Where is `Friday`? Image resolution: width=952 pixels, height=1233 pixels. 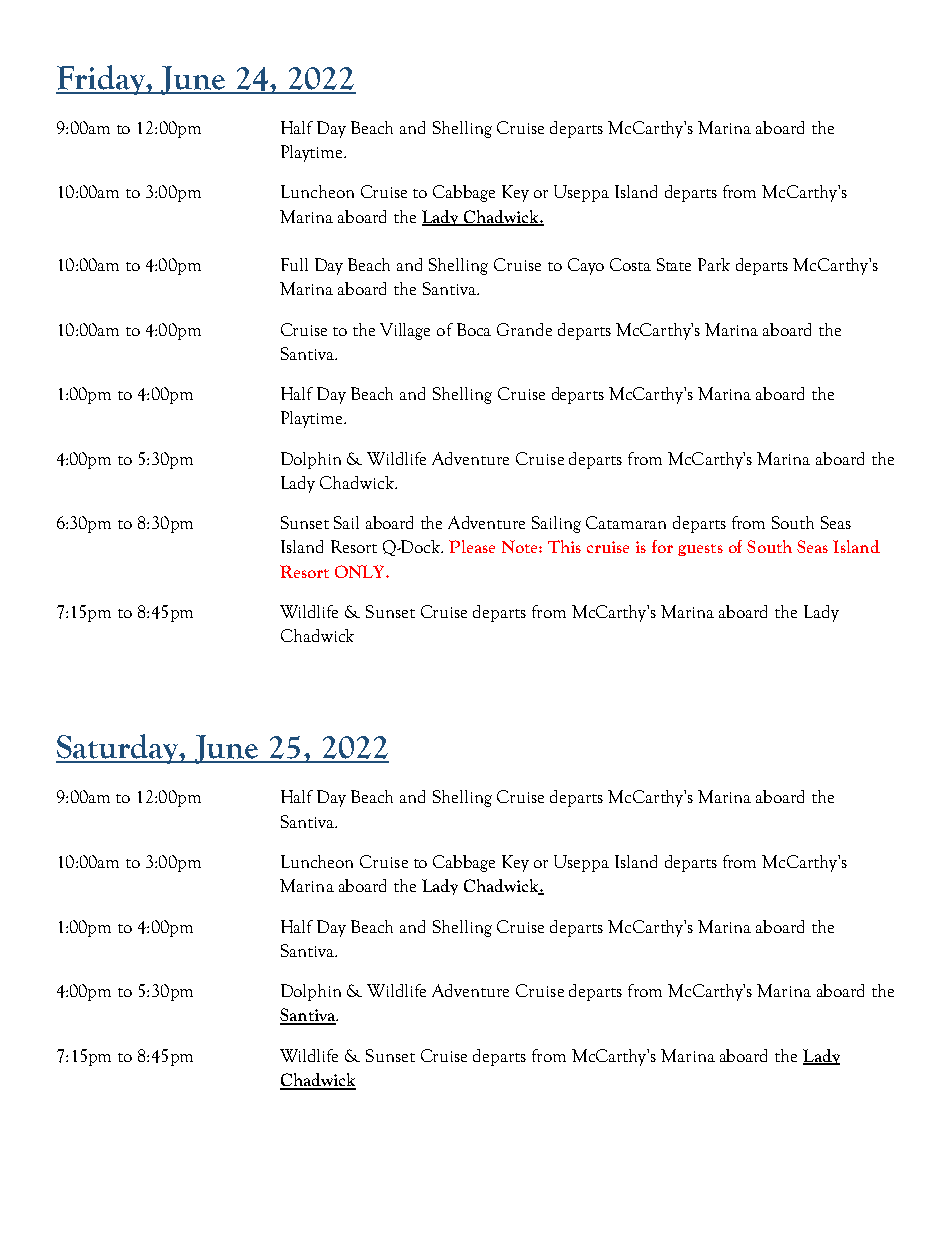 Friday is located at coordinates (101, 80).
